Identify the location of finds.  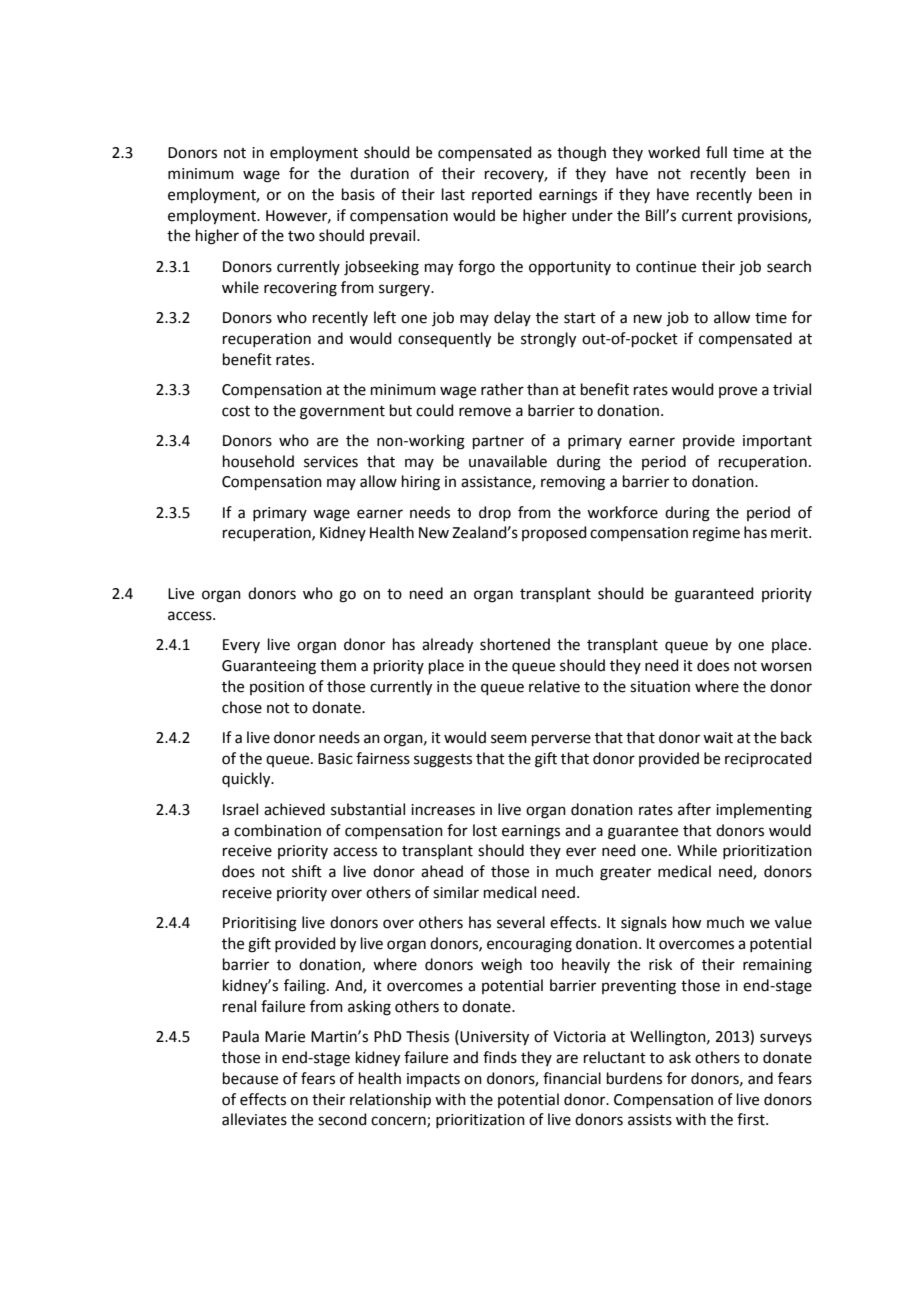
(500, 1057).
